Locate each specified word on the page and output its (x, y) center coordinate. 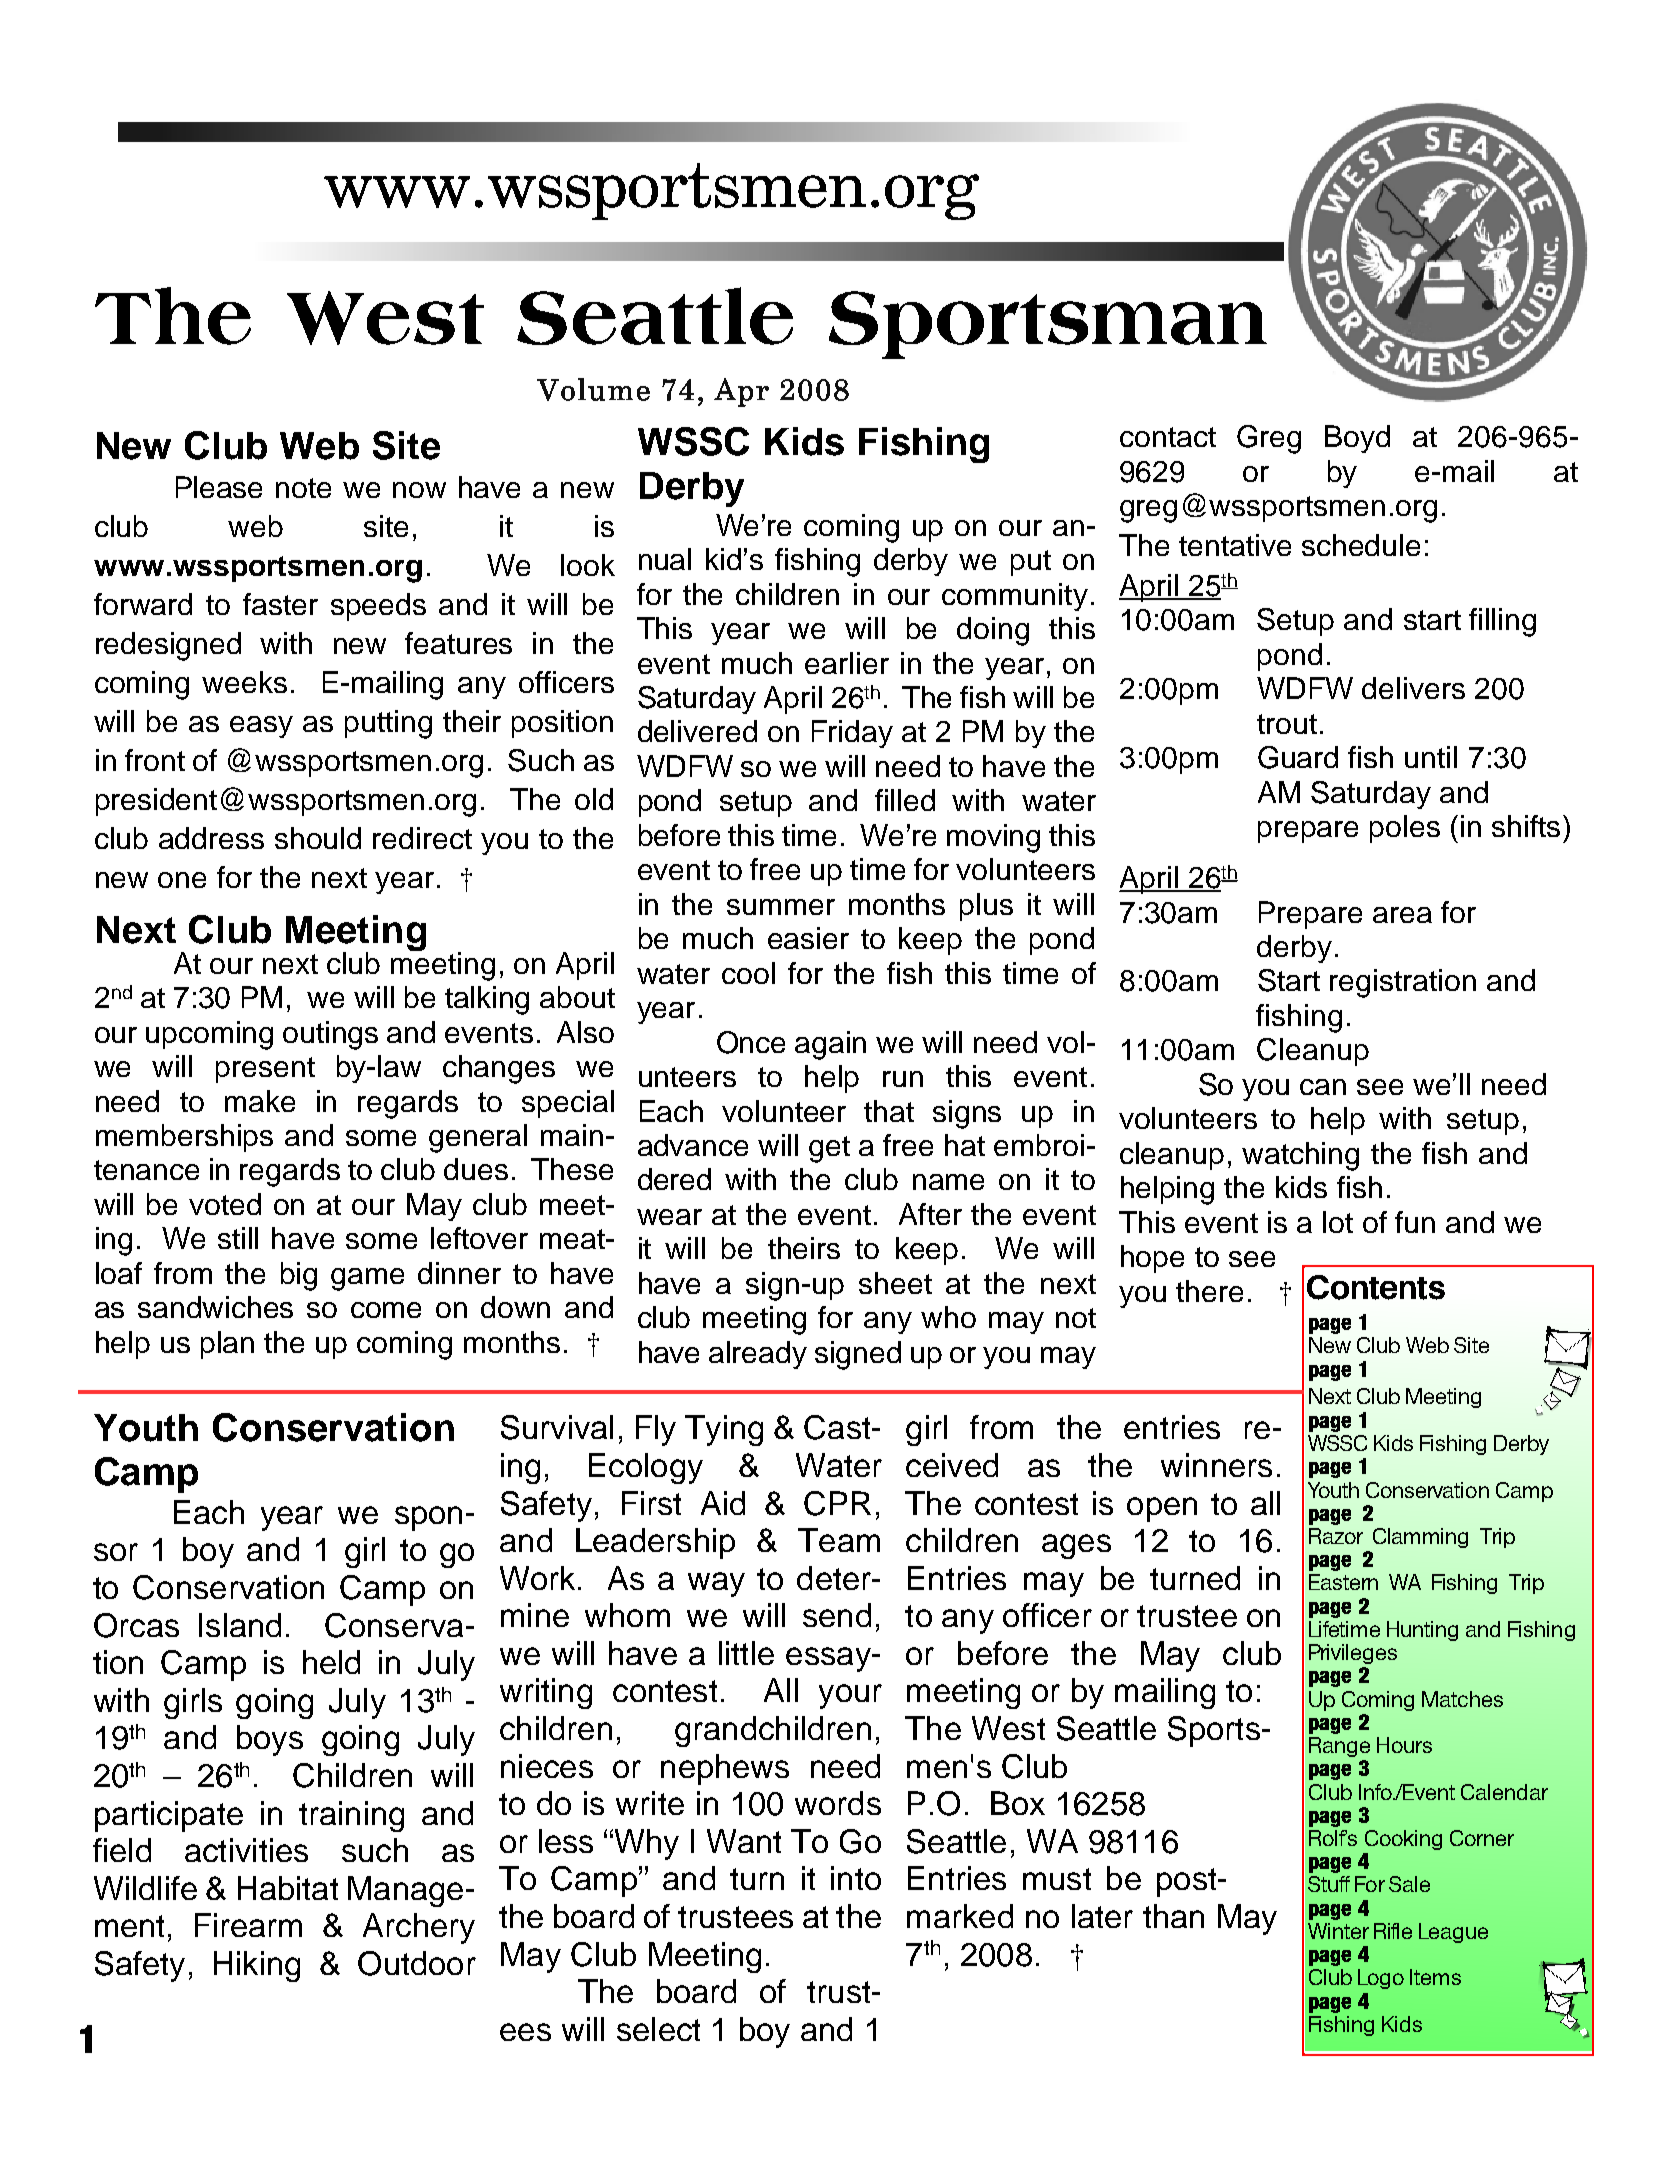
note (303, 488)
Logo (1381, 1979)
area (1402, 915)
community (1015, 597)
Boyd (1357, 439)
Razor (1336, 1536)
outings (330, 1035)
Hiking (257, 1966)
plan (227, 1345)
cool (748, 973)
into (856, 1878)
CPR (837, 1503)
